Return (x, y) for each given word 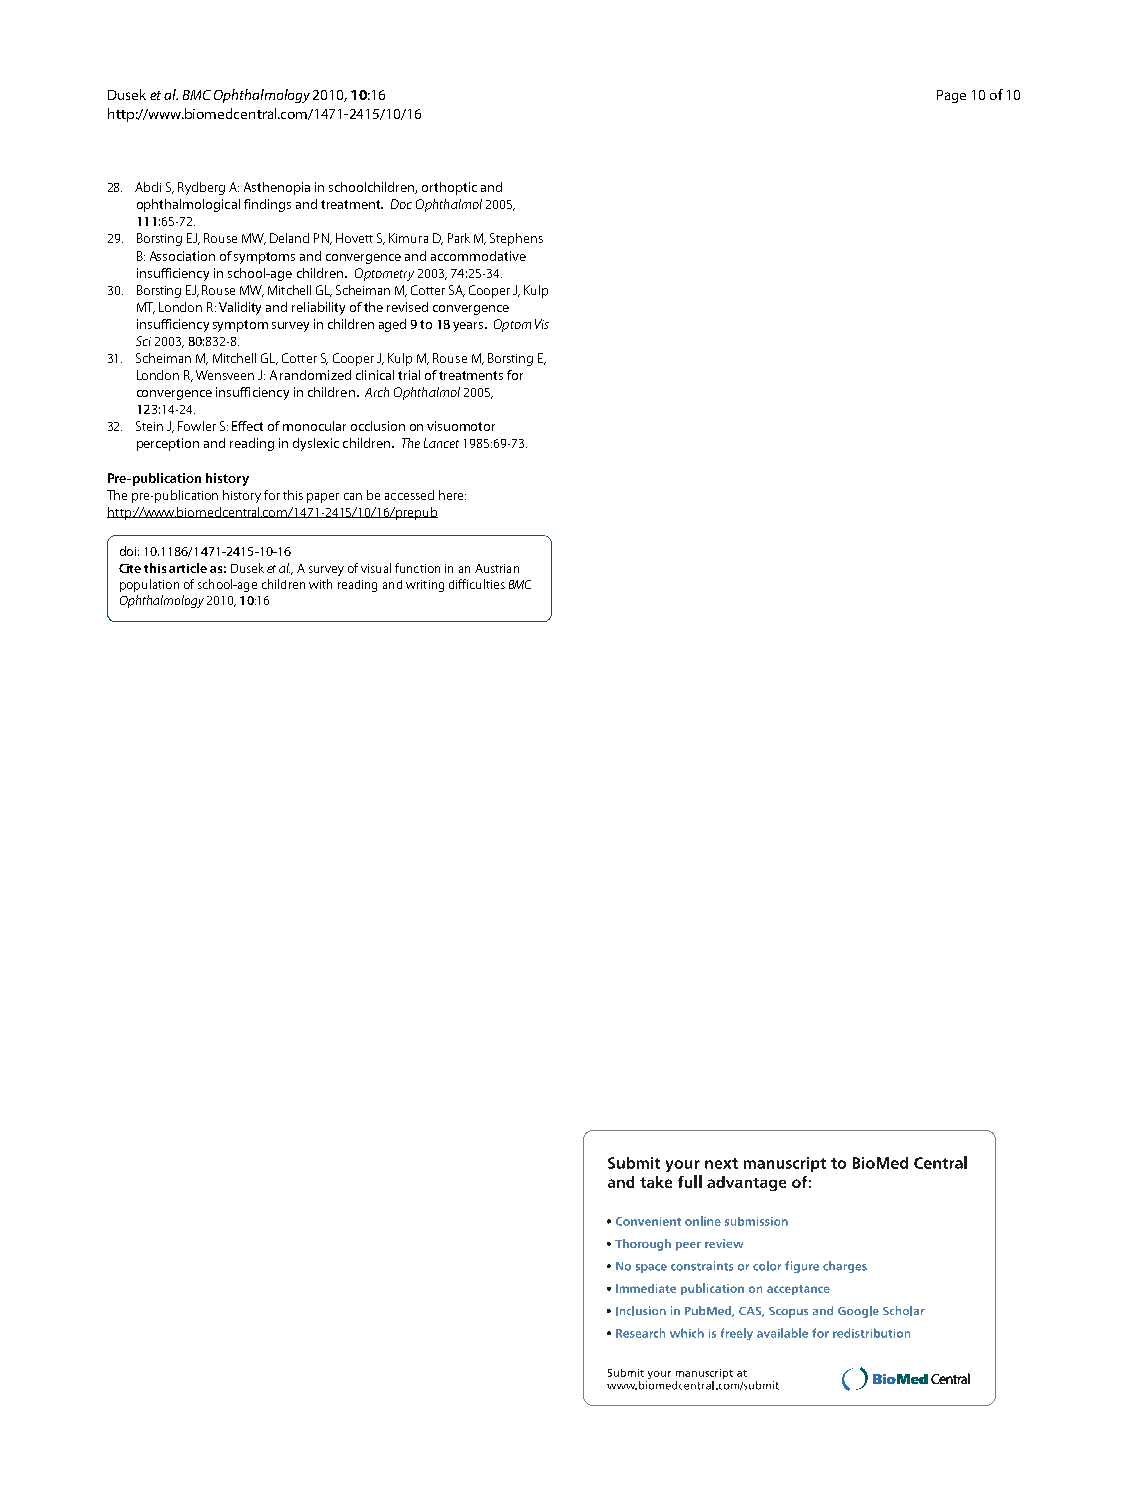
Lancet (441, 443)
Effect (247, 426)
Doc (401, 204)
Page (951, 96)
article (188, 568)
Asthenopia (277, 188)
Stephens (516, 239)
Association (182, 256)
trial (409, 375)
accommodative (478, 256)
